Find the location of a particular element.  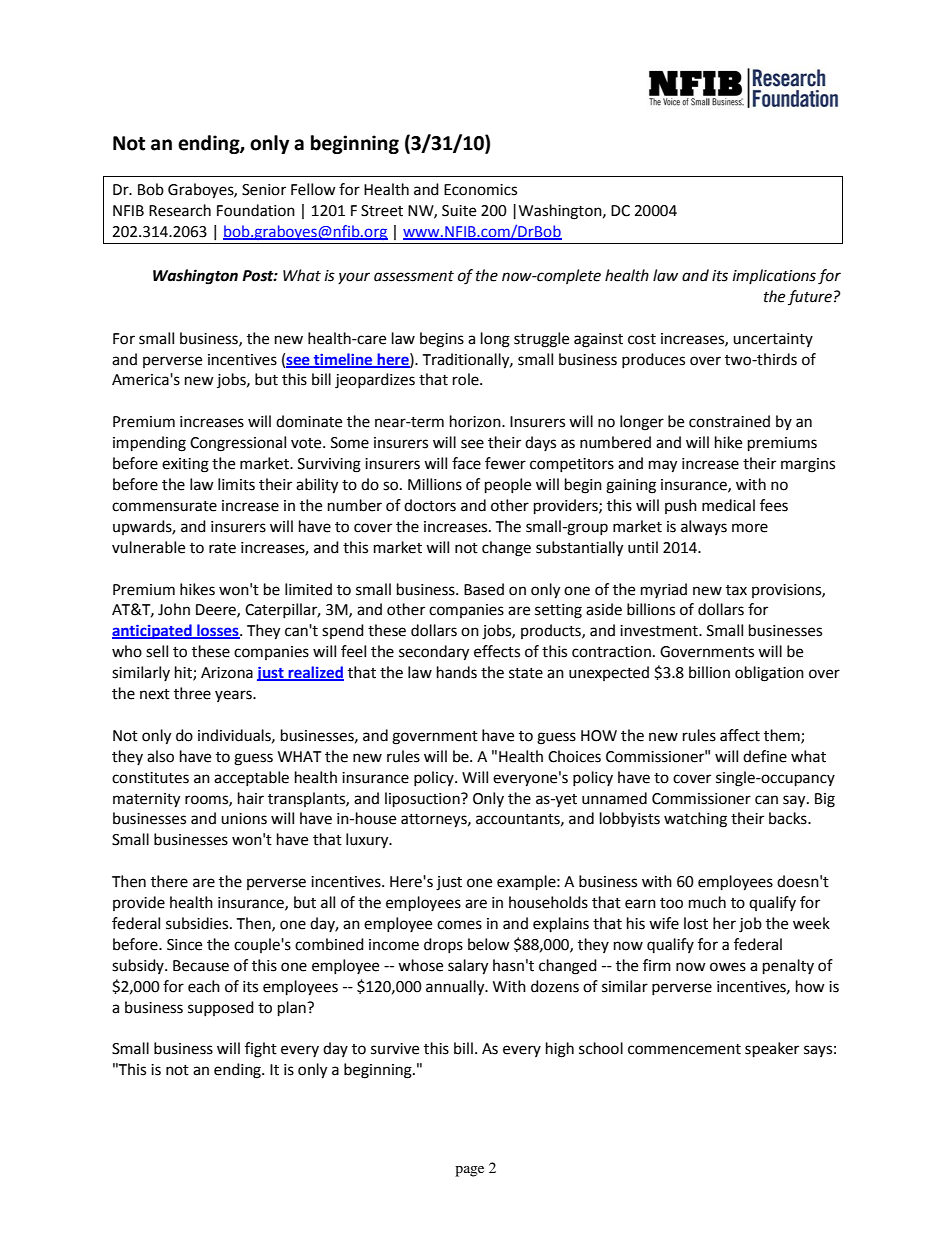

role is located at coordinates (467, 379).
